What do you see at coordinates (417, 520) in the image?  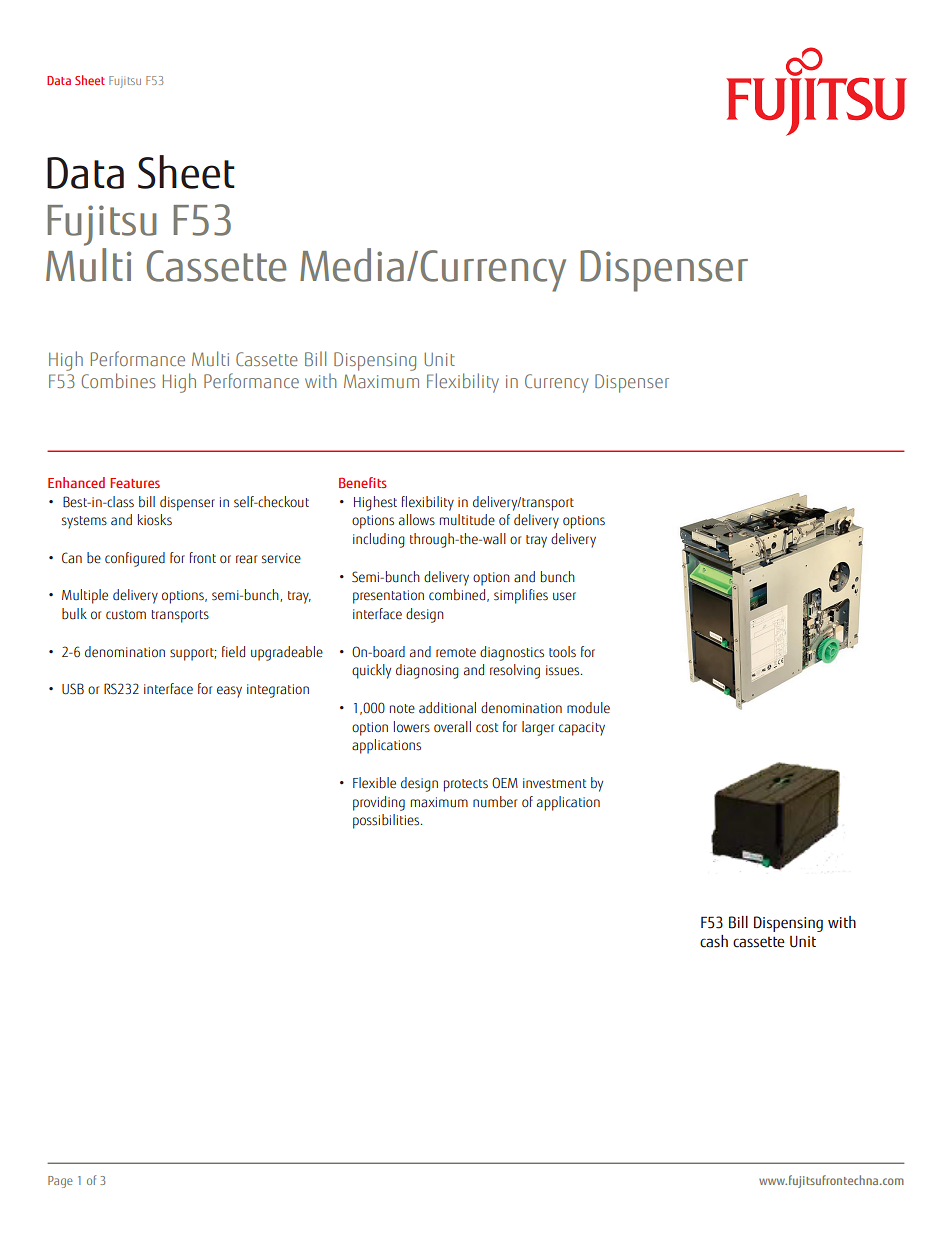 I see `allows` at bounding box center [417, 520].
